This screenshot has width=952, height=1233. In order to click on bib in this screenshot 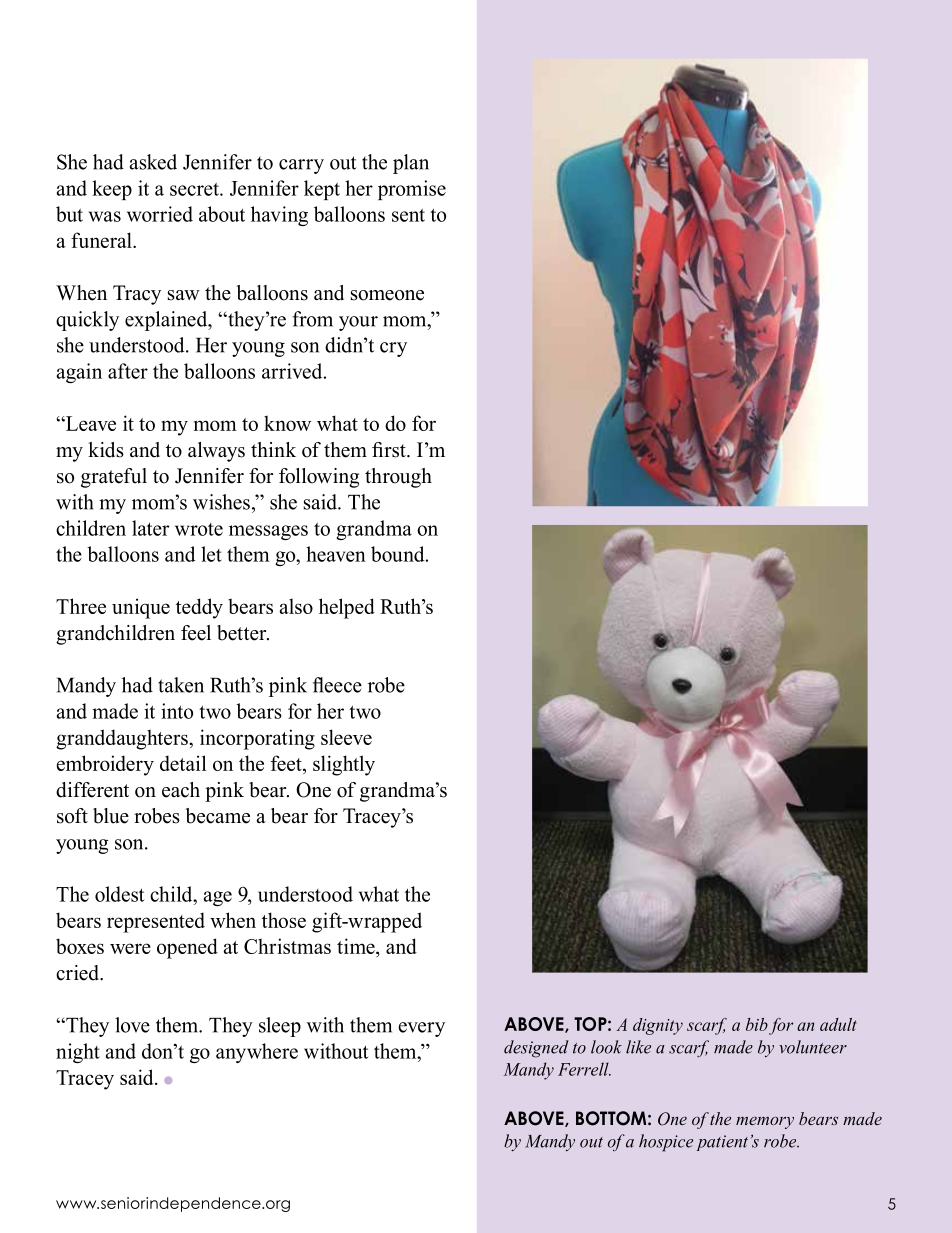, I will do `click(757, 1024)`.
